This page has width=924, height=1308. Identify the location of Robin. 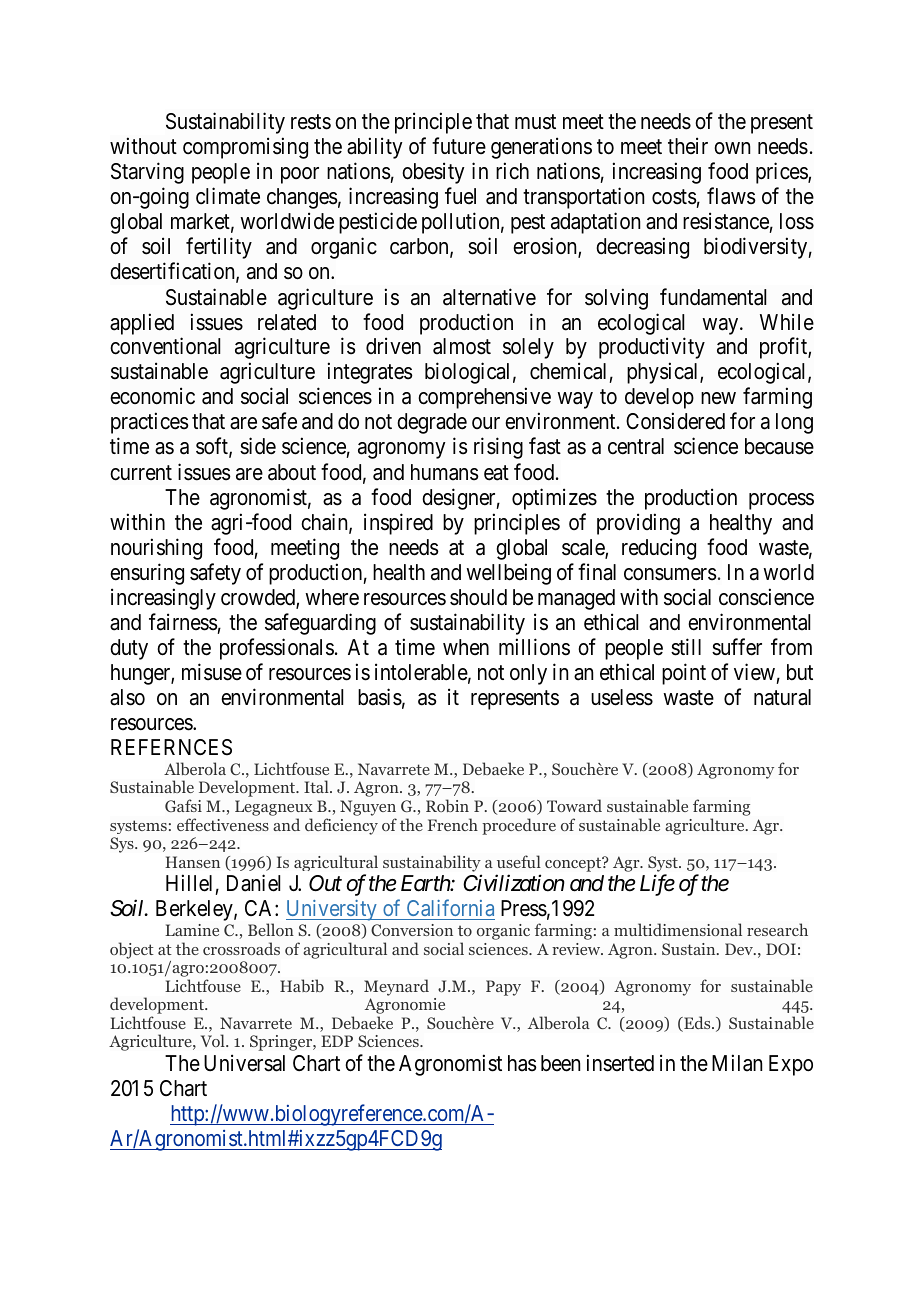
(447, 805).
